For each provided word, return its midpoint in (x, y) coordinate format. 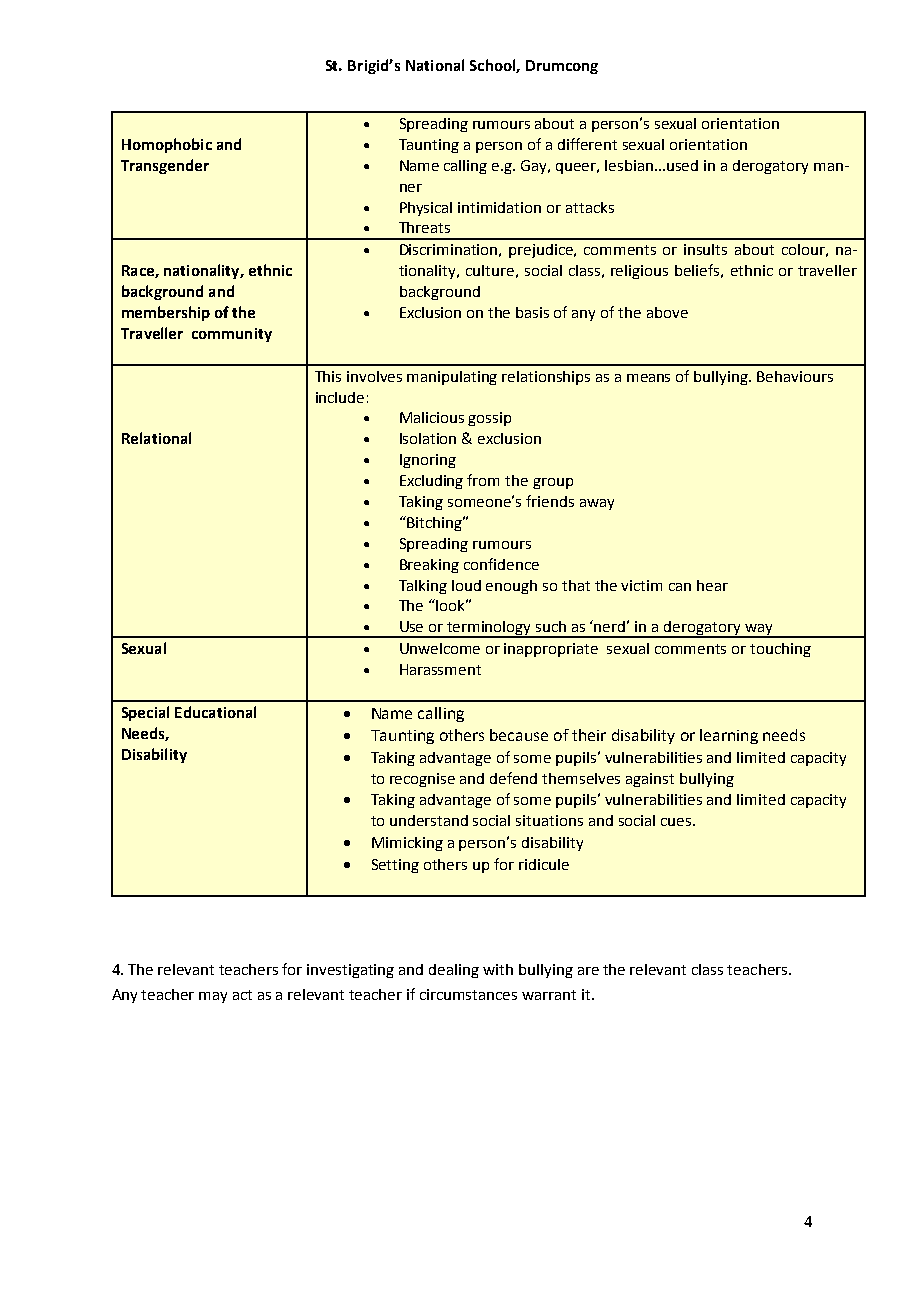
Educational (215, 712)
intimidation (499, 207)
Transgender (165, 166)
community (232, 335)
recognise (422, 780)
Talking (423, 587)
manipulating (452, 378)
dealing (454, 971)
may (213, 997)
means (648, 378)
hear (712, 585)
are (588, 971)
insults (705, 249)
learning (729, 736)
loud (466, 585)
